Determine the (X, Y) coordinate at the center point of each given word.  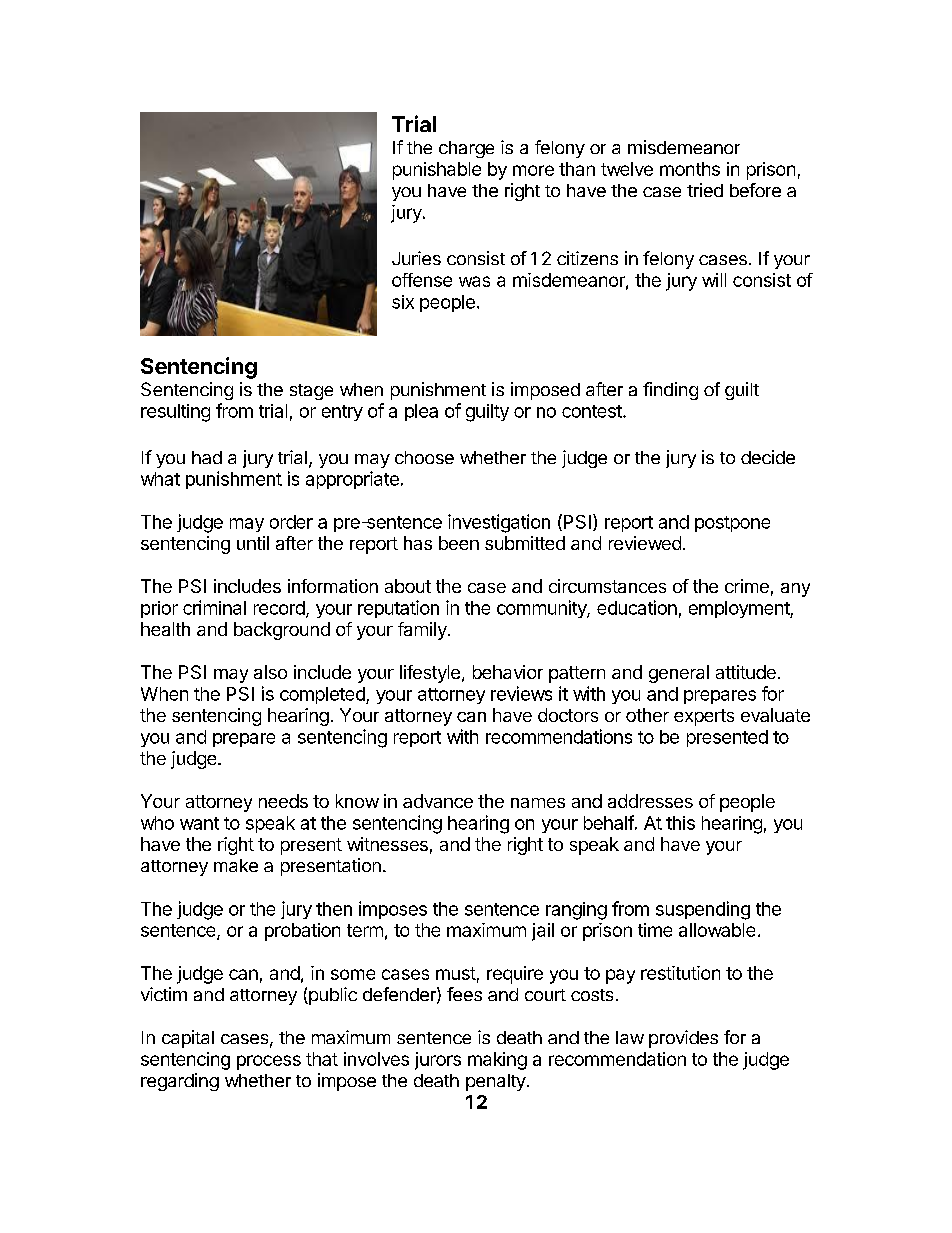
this (680, 823)
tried (705, 190)
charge (466, 149)
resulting (175, 413)
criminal (214, 607)
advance (438, 801)
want (199, 823)
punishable (437, 171)
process (269, 1062)
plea (421, 412)
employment (740, 609)
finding (670, 391)
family (423, 631)
